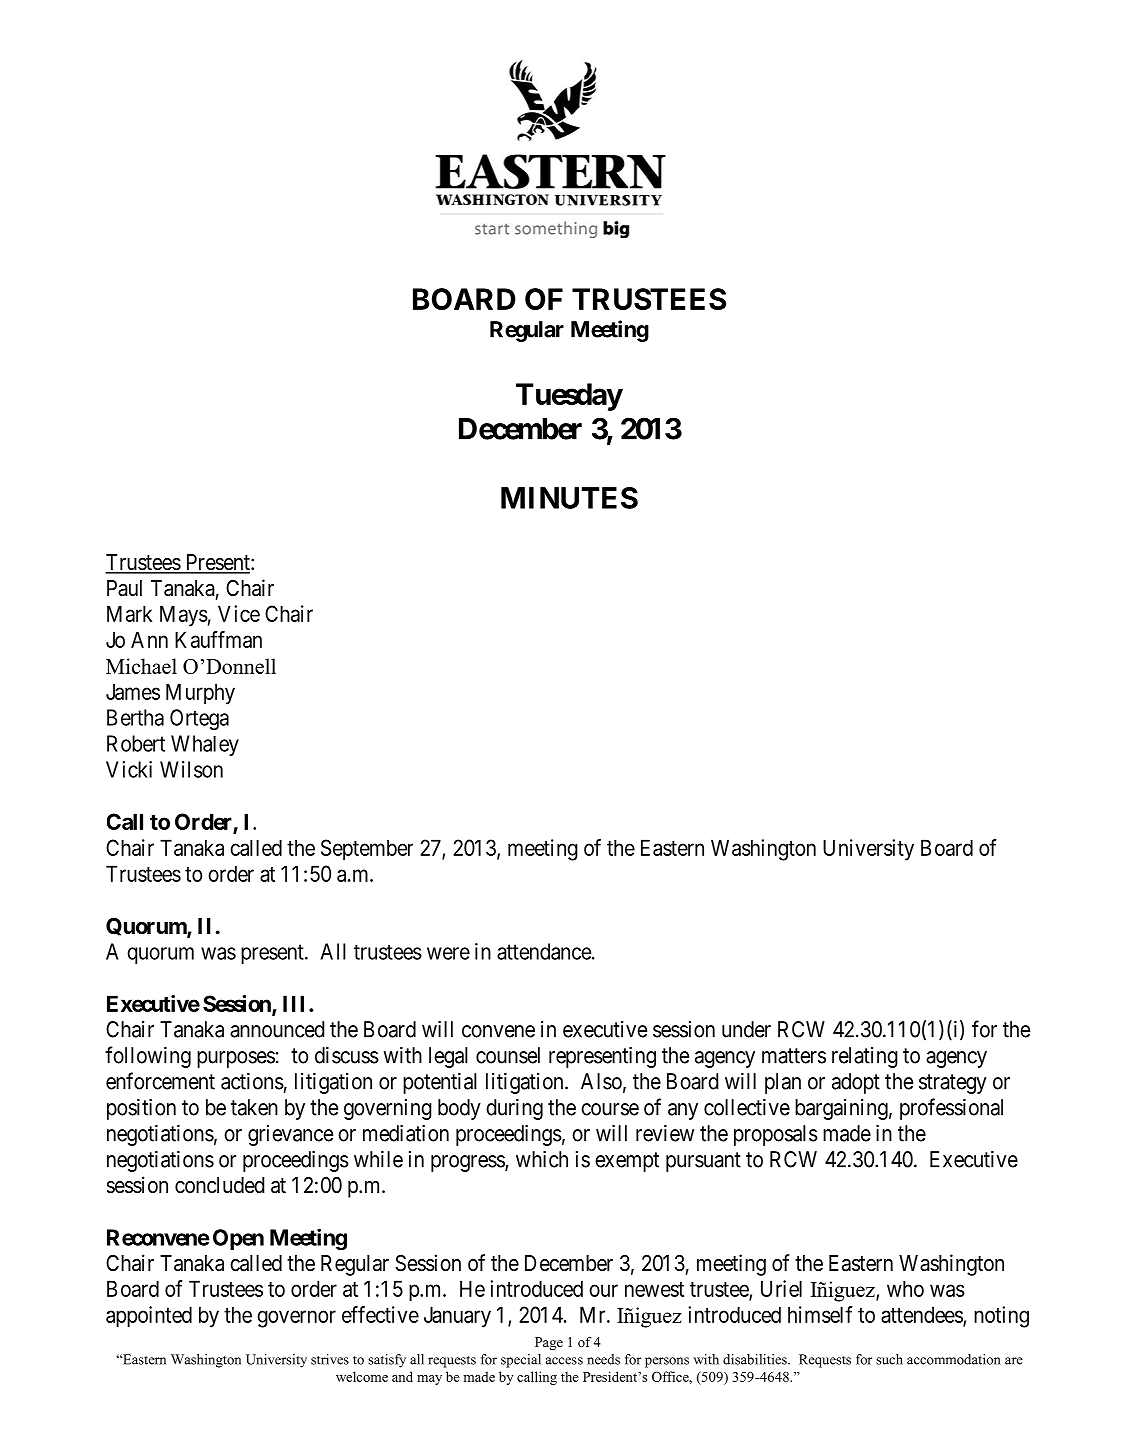 The width and height of the document is (1121, 1451). Describe the element at coordinates (544, 951) in the document. I see `attendance` at that location.
